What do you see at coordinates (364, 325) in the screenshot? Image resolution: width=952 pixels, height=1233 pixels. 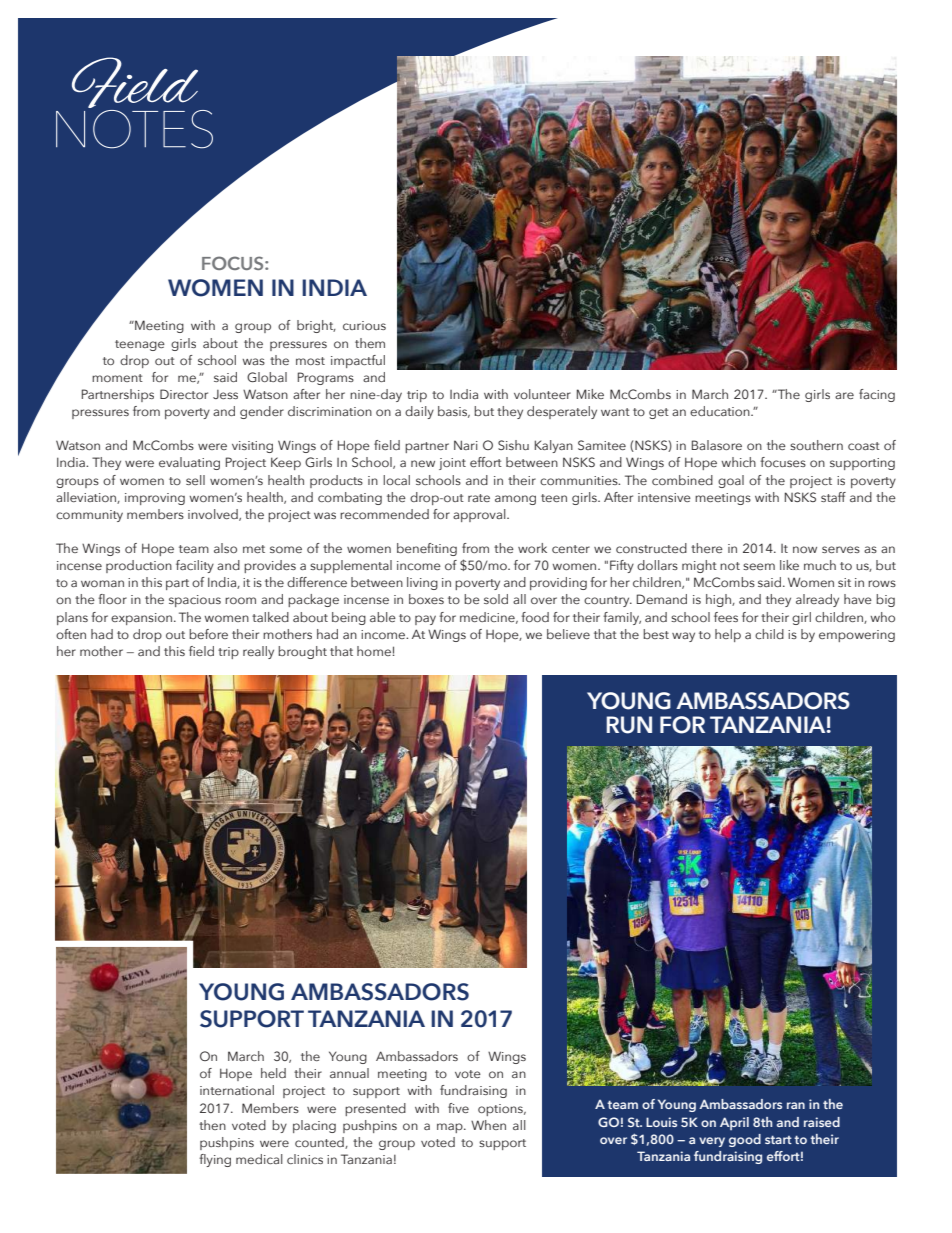 I see `curious` at bounding box center [364, 325].
